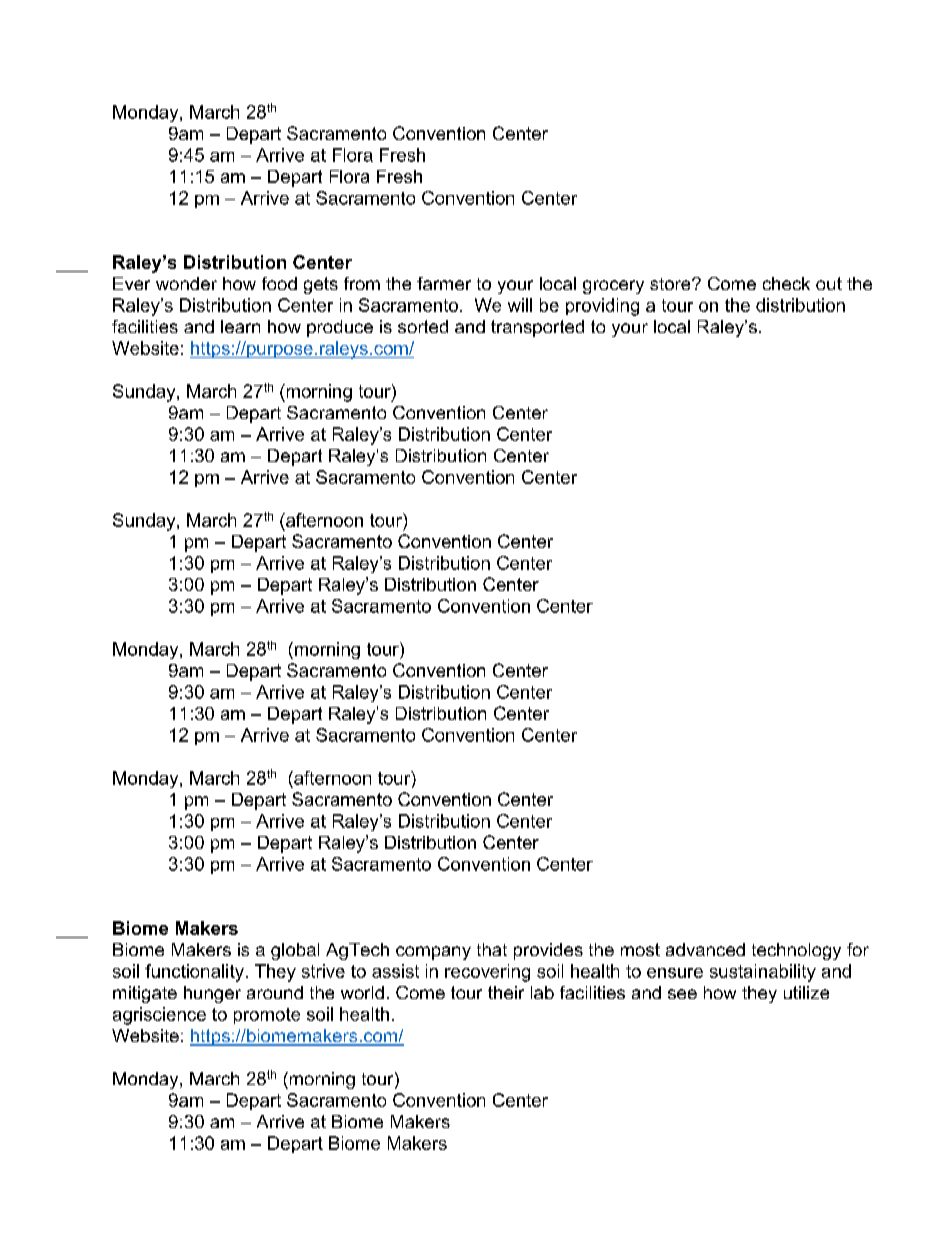 The image size is (952, 1233). What do you see at coordinates (506, 992) in the page?
I see `their` at bounding box center [506, 992].
